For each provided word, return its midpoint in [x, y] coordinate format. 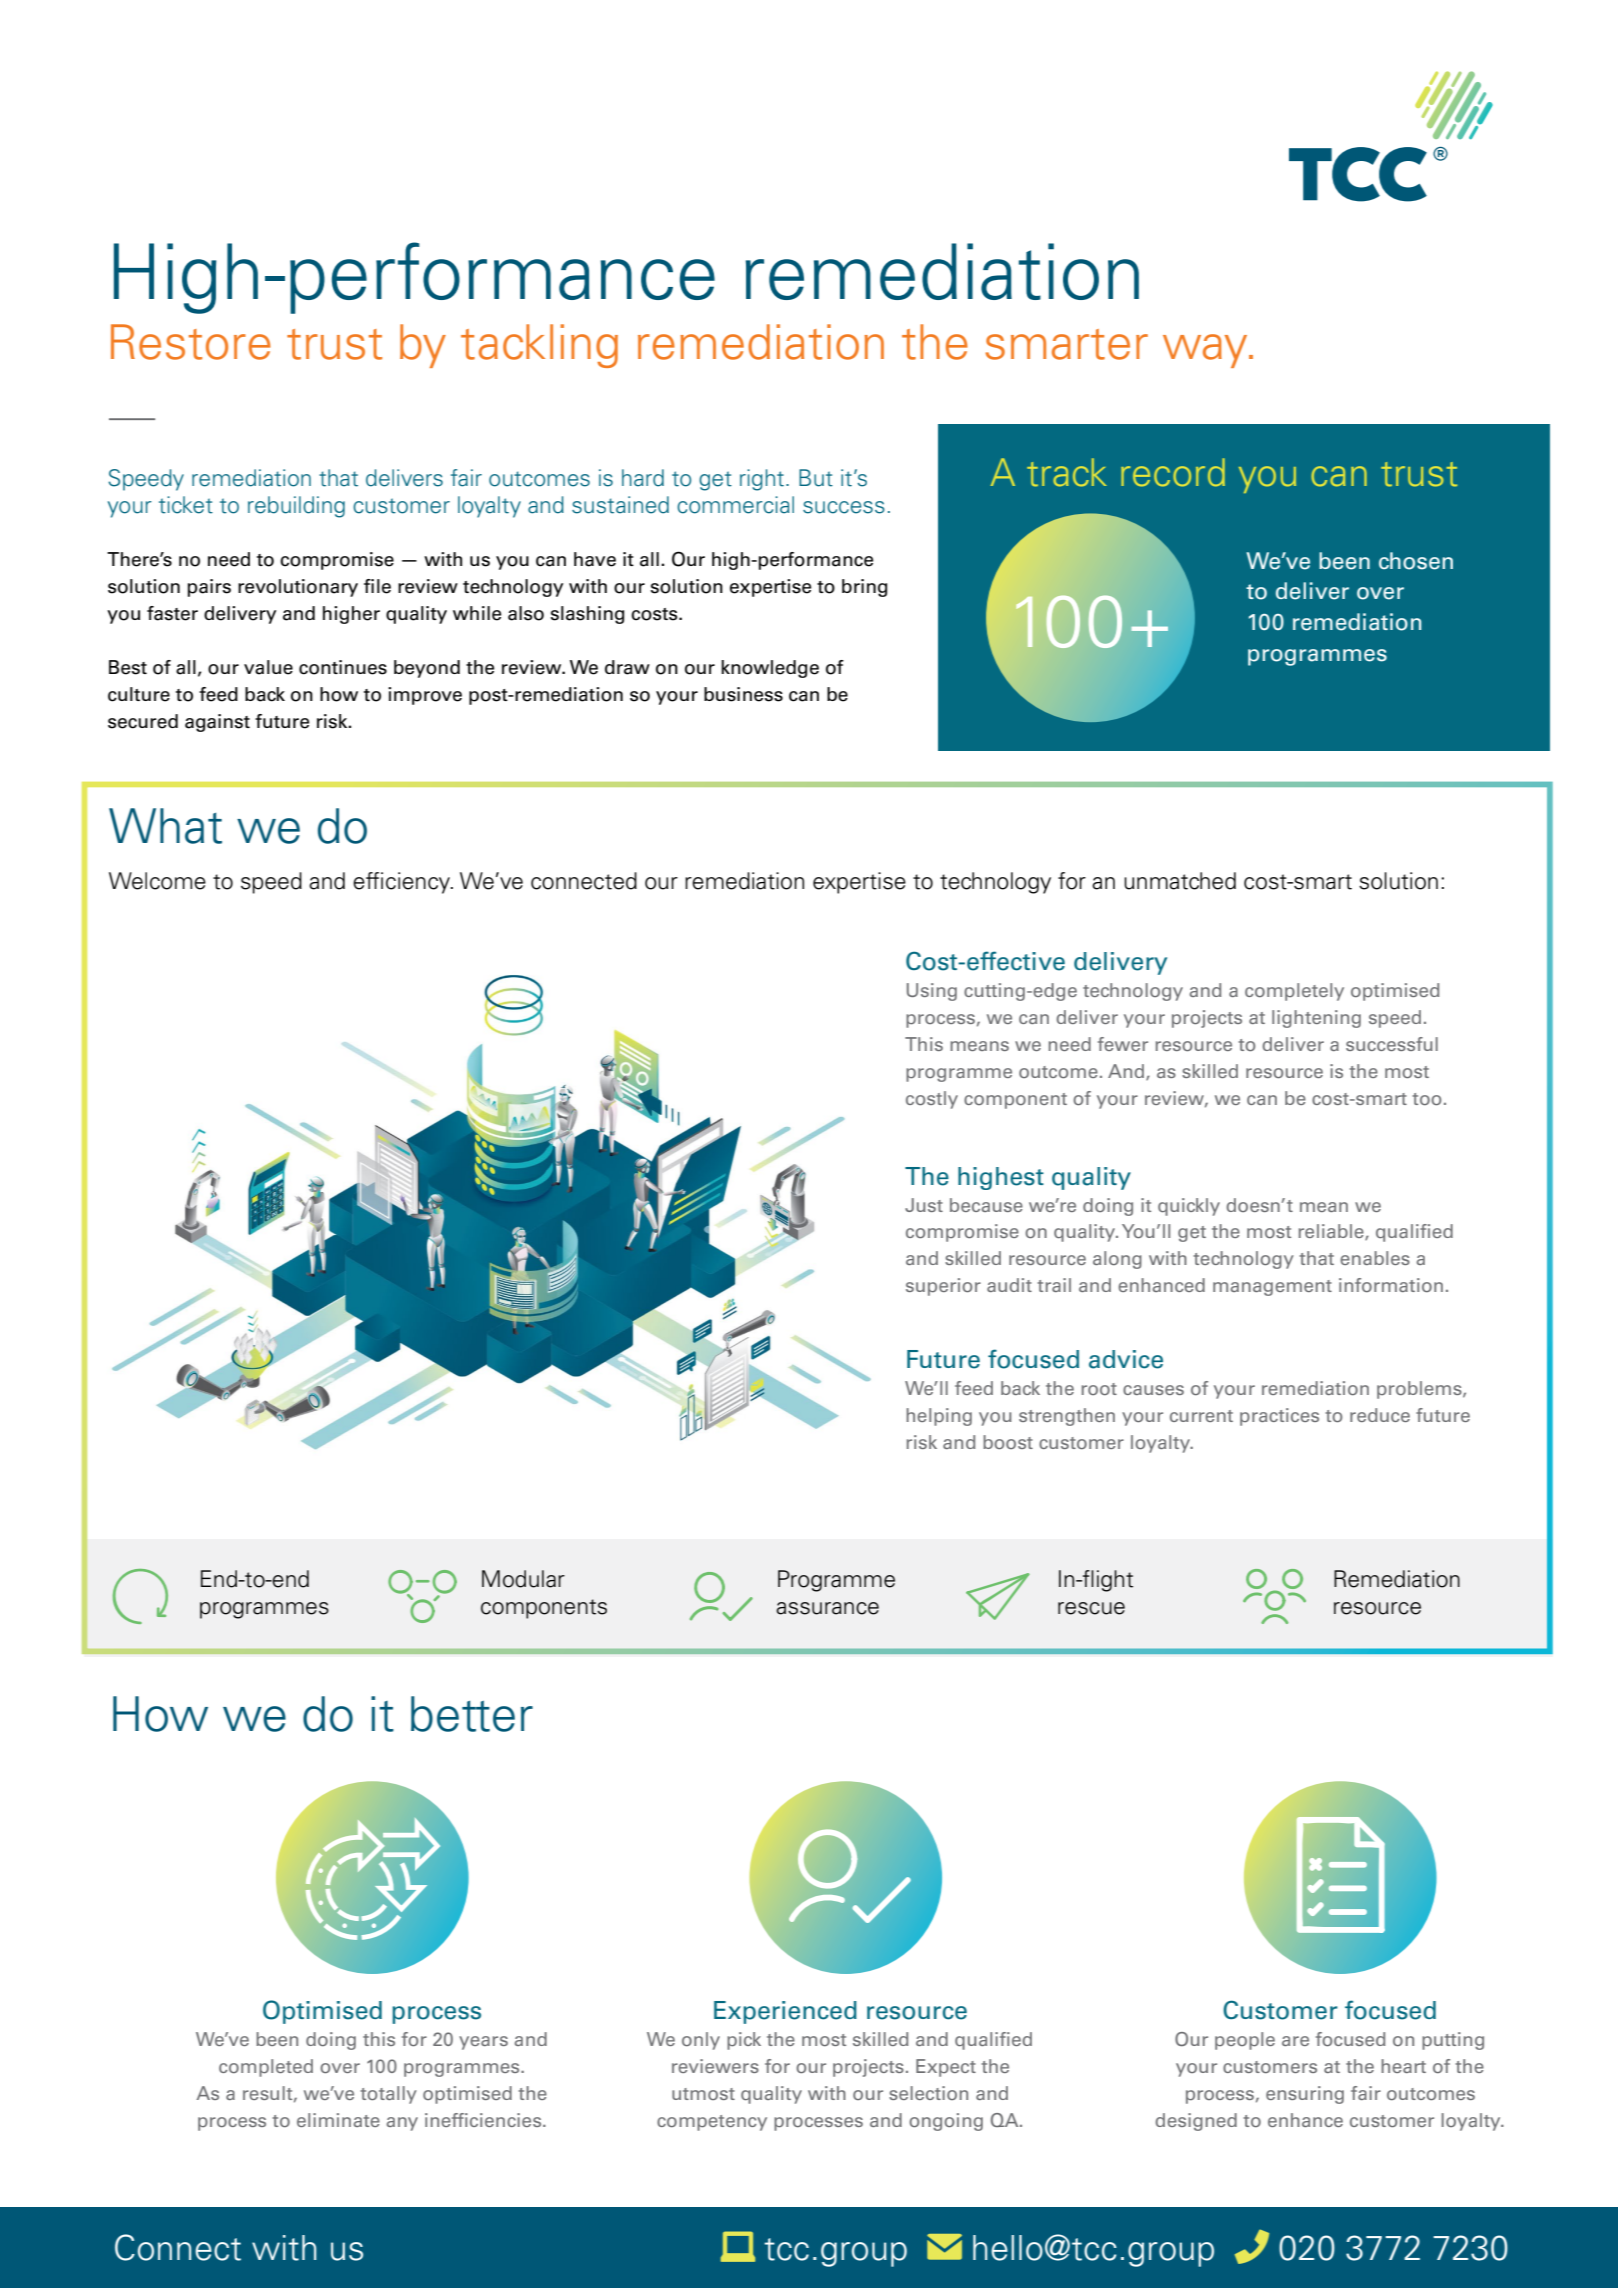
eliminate [338, 2120]
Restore [191, 342]
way [1206, 351]
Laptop [738, 2246]
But [816, 478]
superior [943, 1287]
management [1272, 1288]
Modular [523, 1579]
